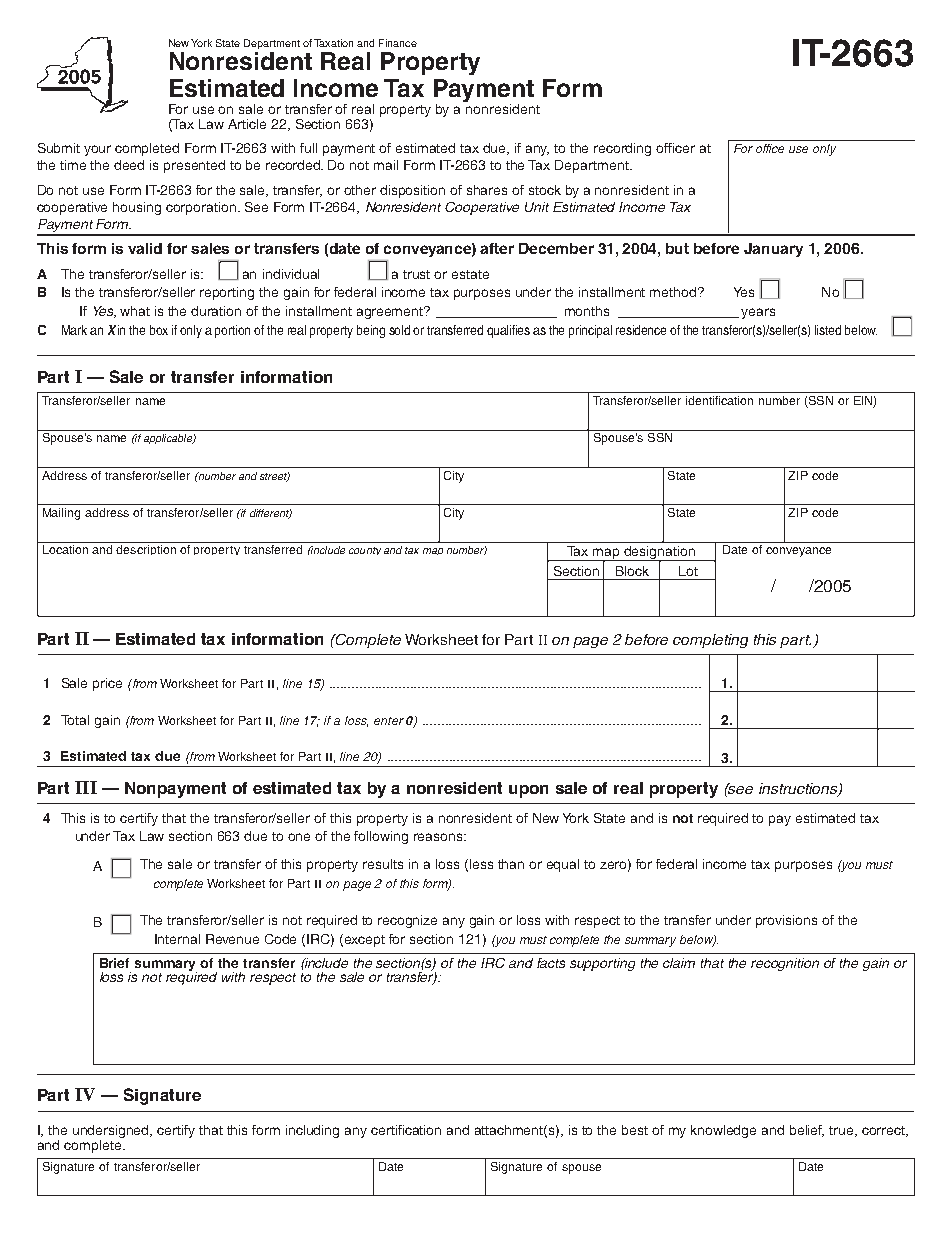 The height and width of the screenshot is (1233, 952). Describe the element at coordinates (312, 1131) in the screenshot. I see `including` at that location.
